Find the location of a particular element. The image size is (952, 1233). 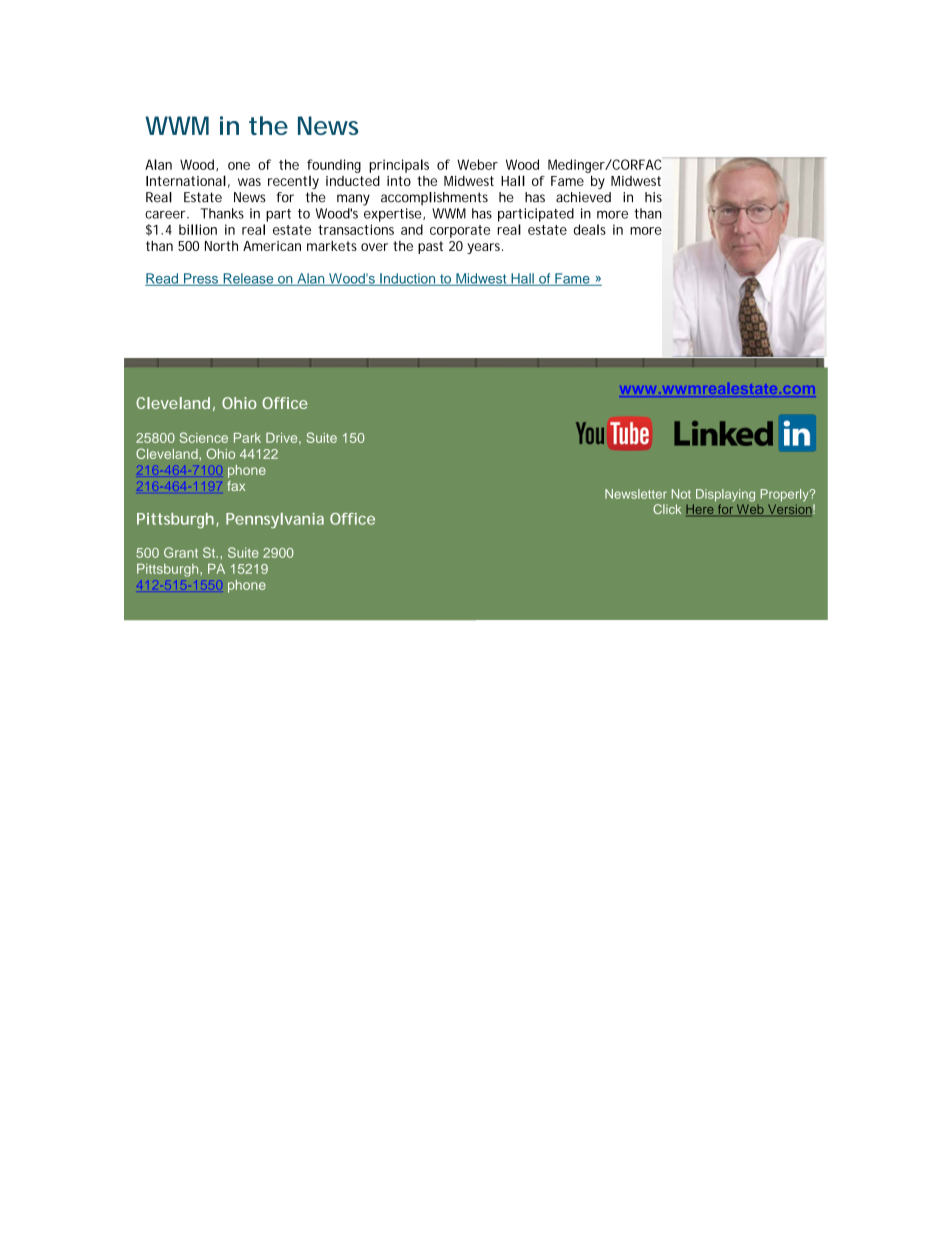

years is located at coordinates (483, 248).
